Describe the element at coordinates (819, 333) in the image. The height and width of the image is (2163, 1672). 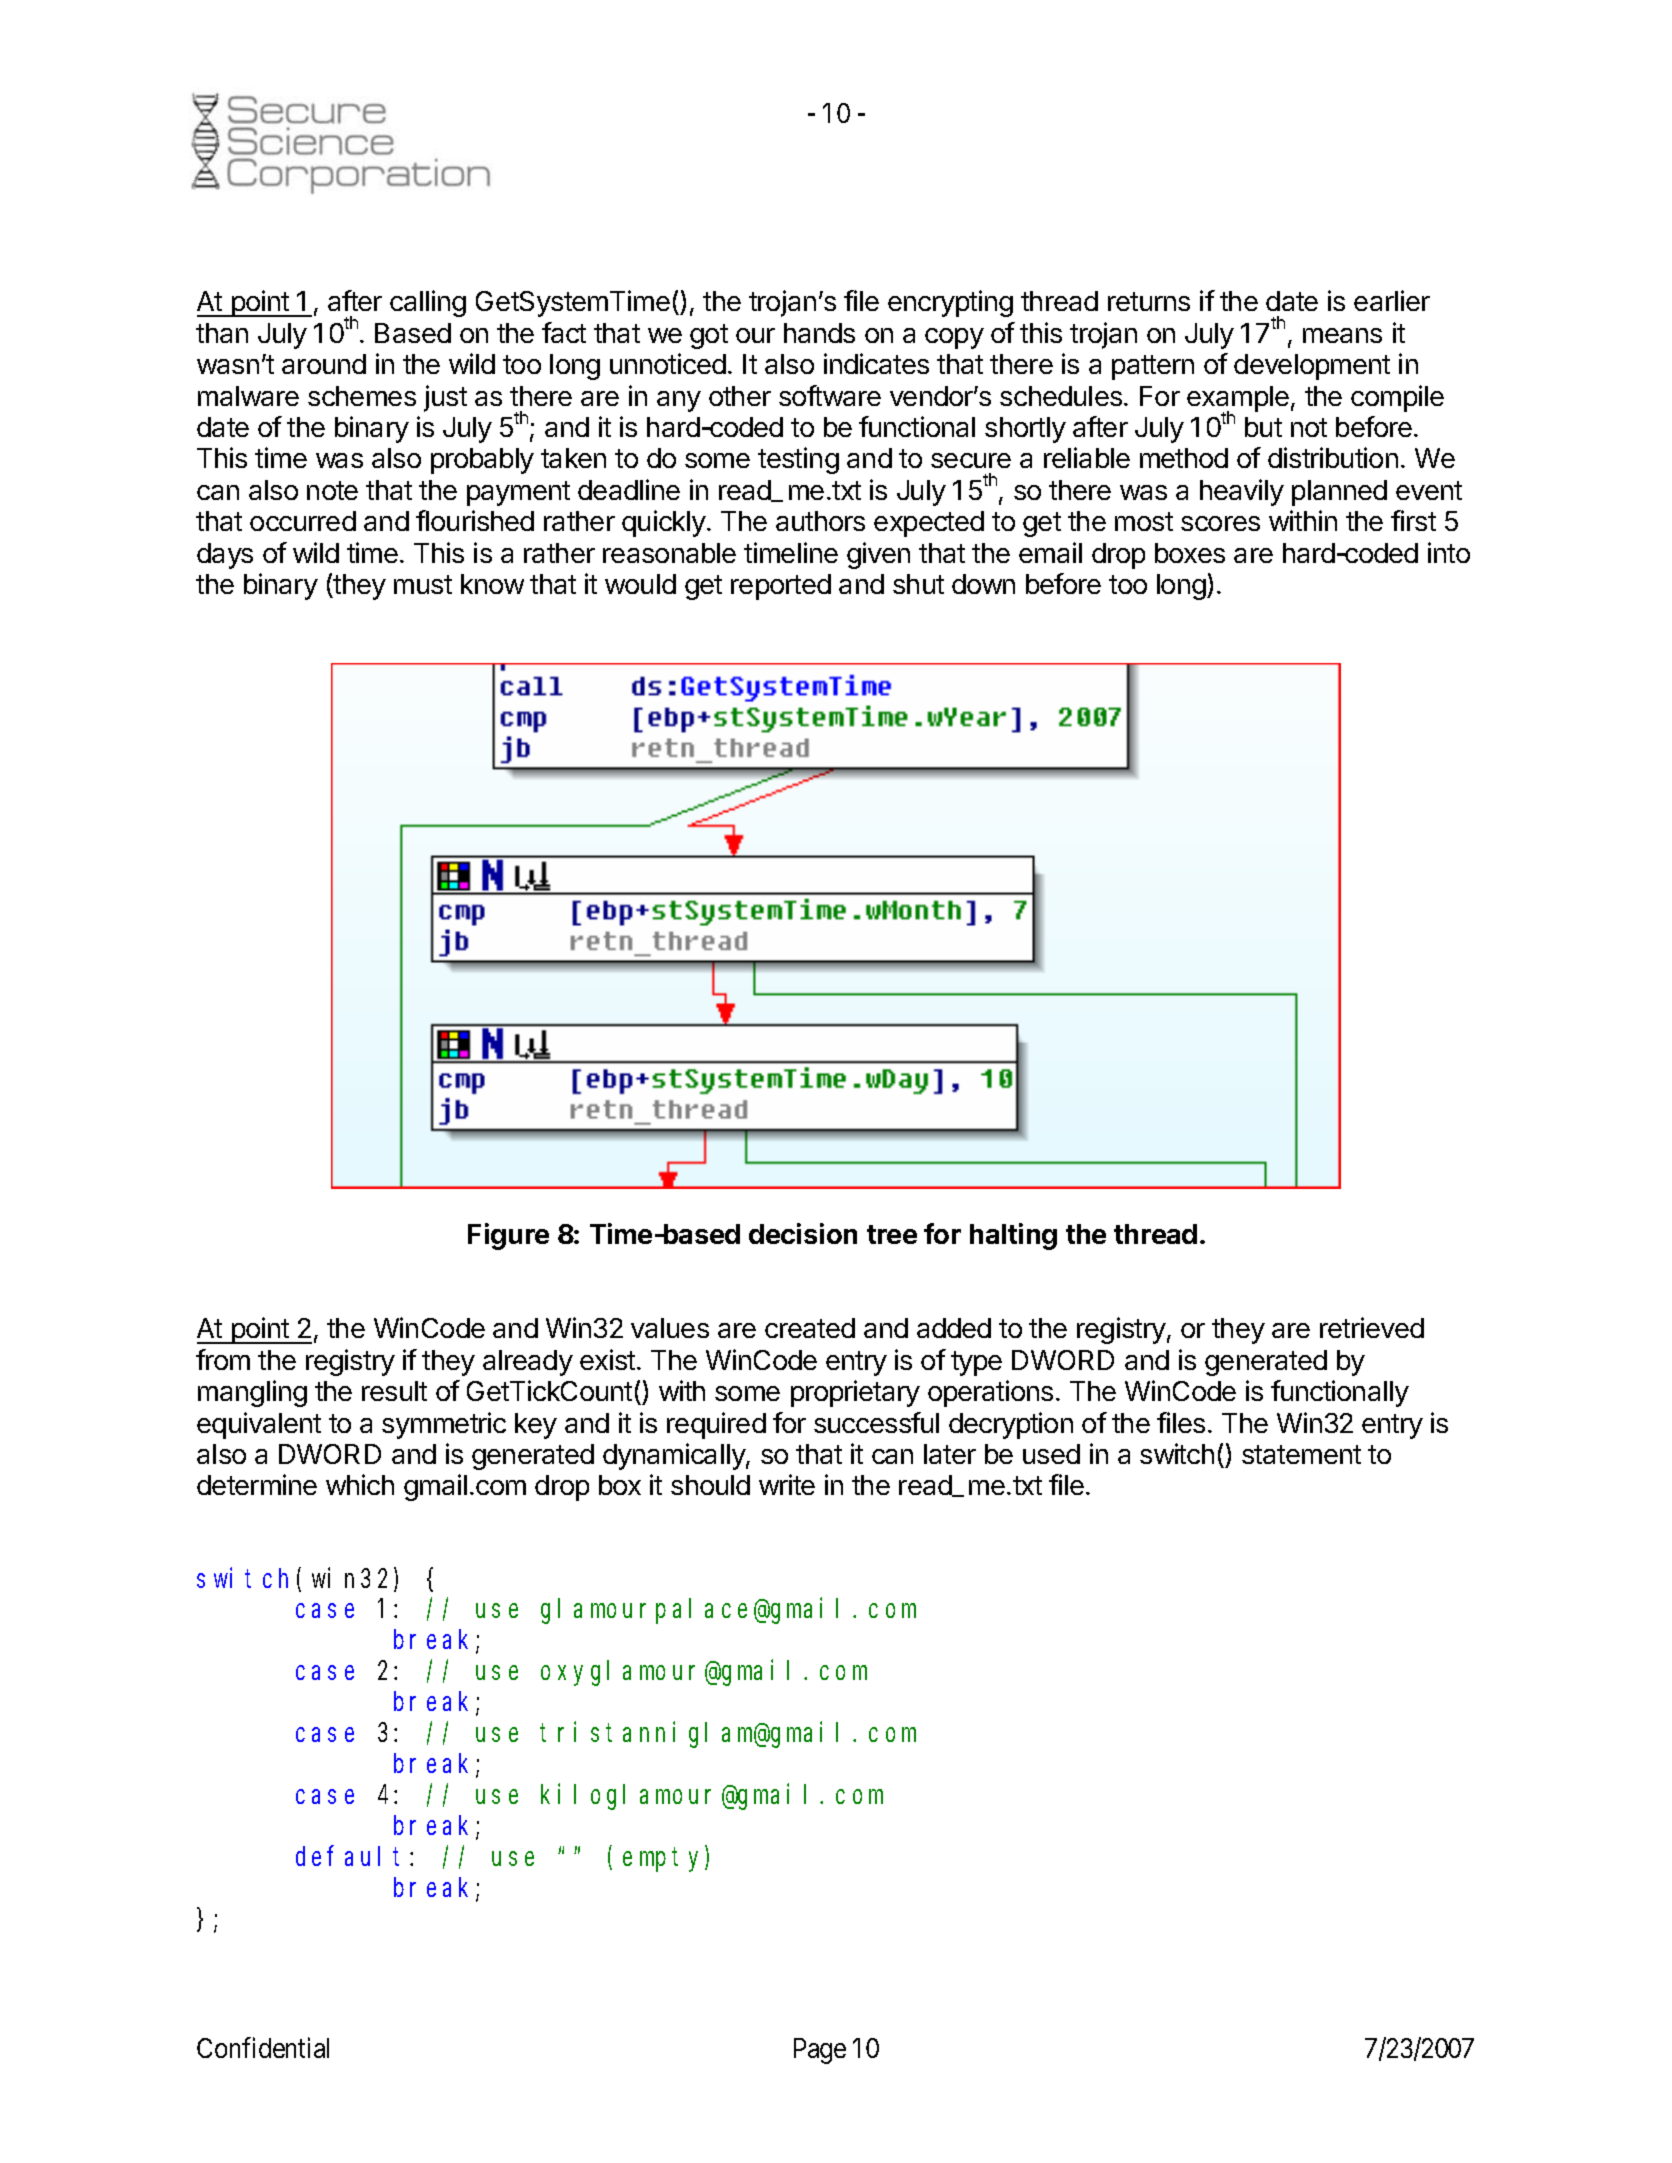
I see `hands` at that location.
